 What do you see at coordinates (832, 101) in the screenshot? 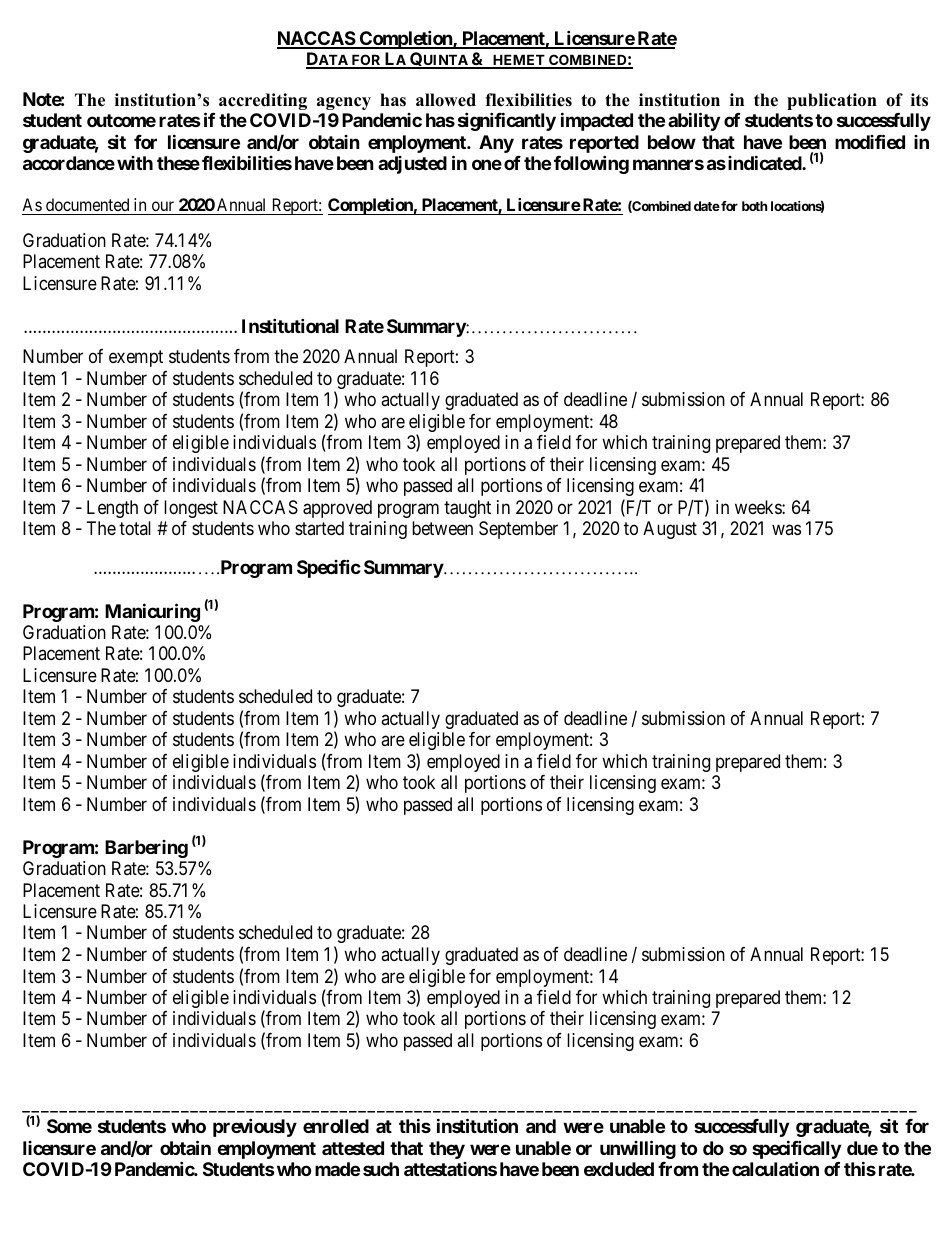
I see `publication` at bounding box center [832, 101].
